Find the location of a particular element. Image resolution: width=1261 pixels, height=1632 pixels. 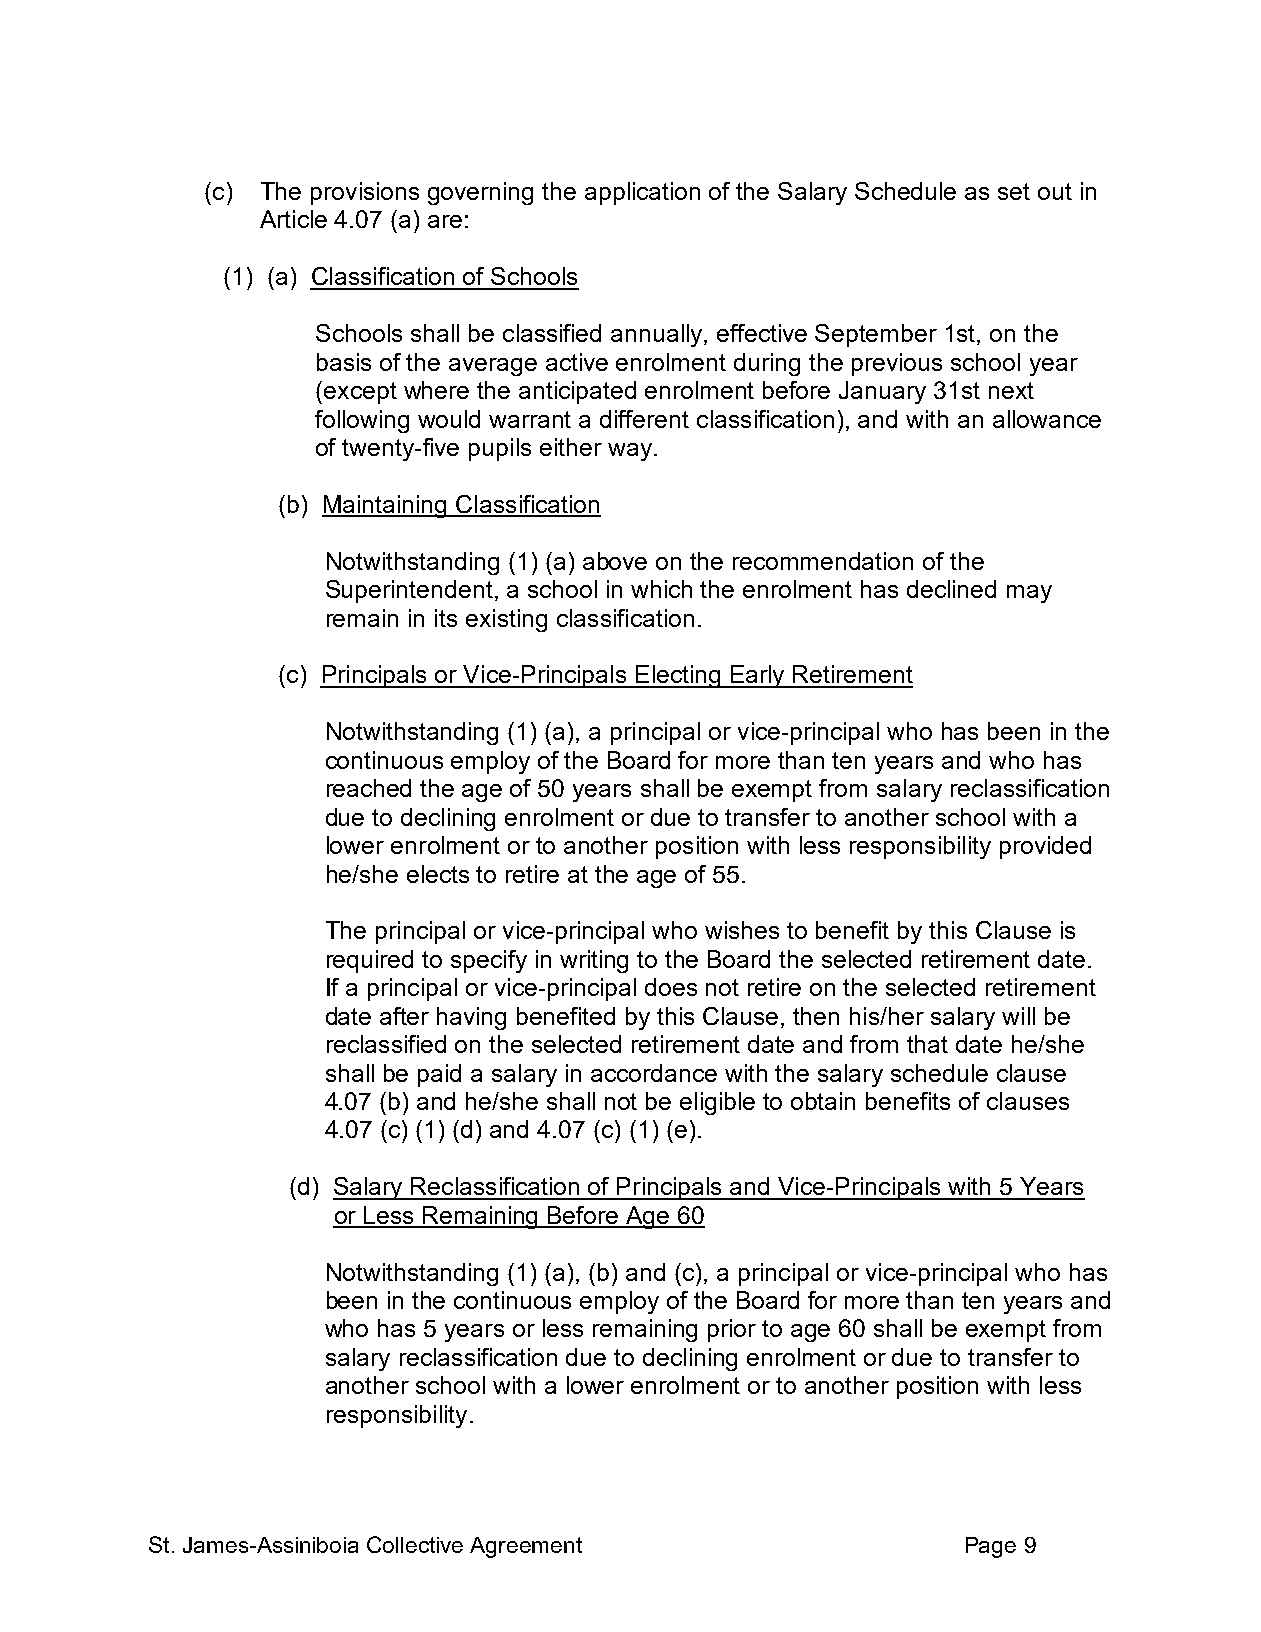

eligible is located at coordinates (717, 1103).
